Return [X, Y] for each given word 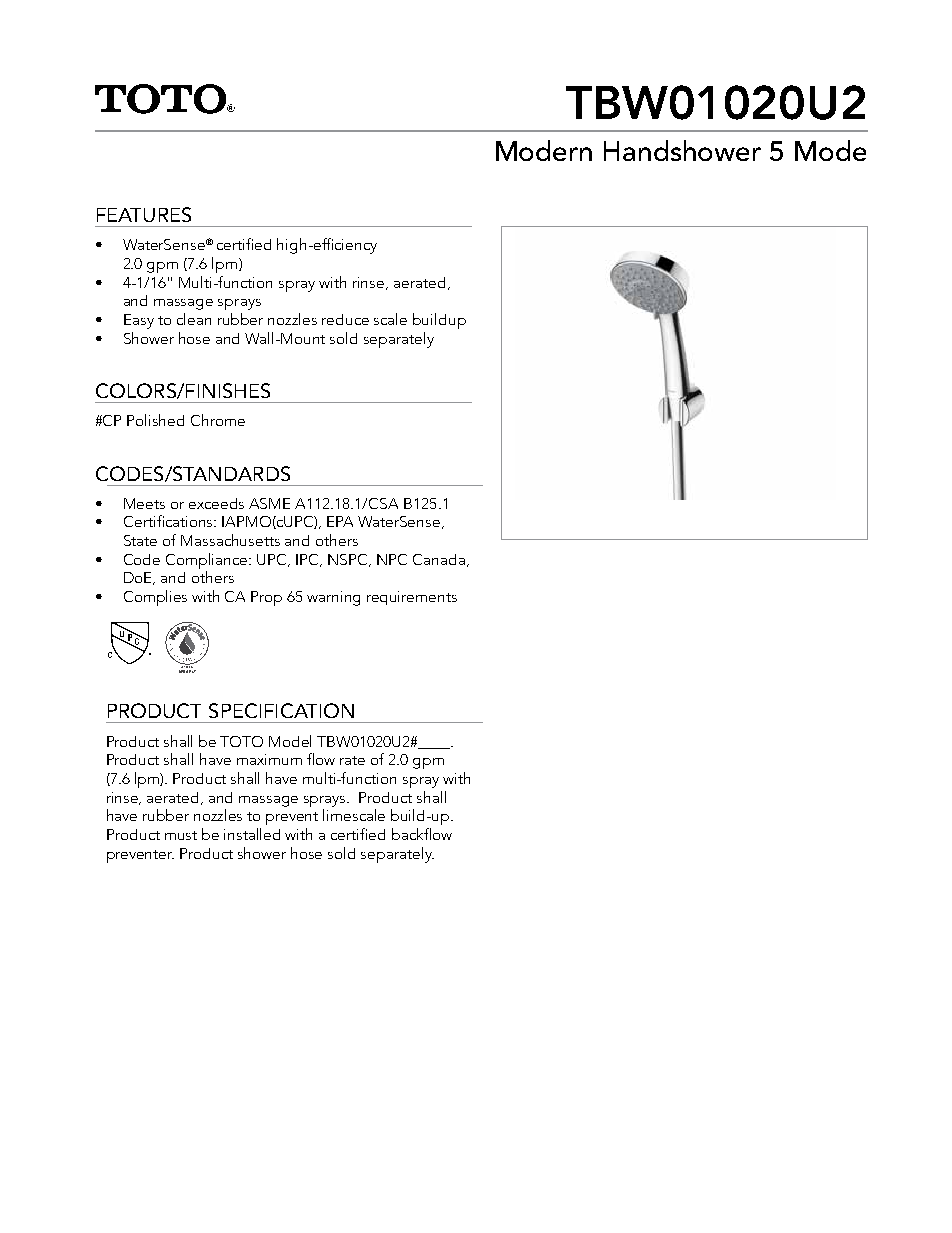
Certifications [170, 521]
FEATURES [144, 214]
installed [252, 834]
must [181, 835]
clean [194, 319]
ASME [269, 503]
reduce [345, 319]
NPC [392, 559]
